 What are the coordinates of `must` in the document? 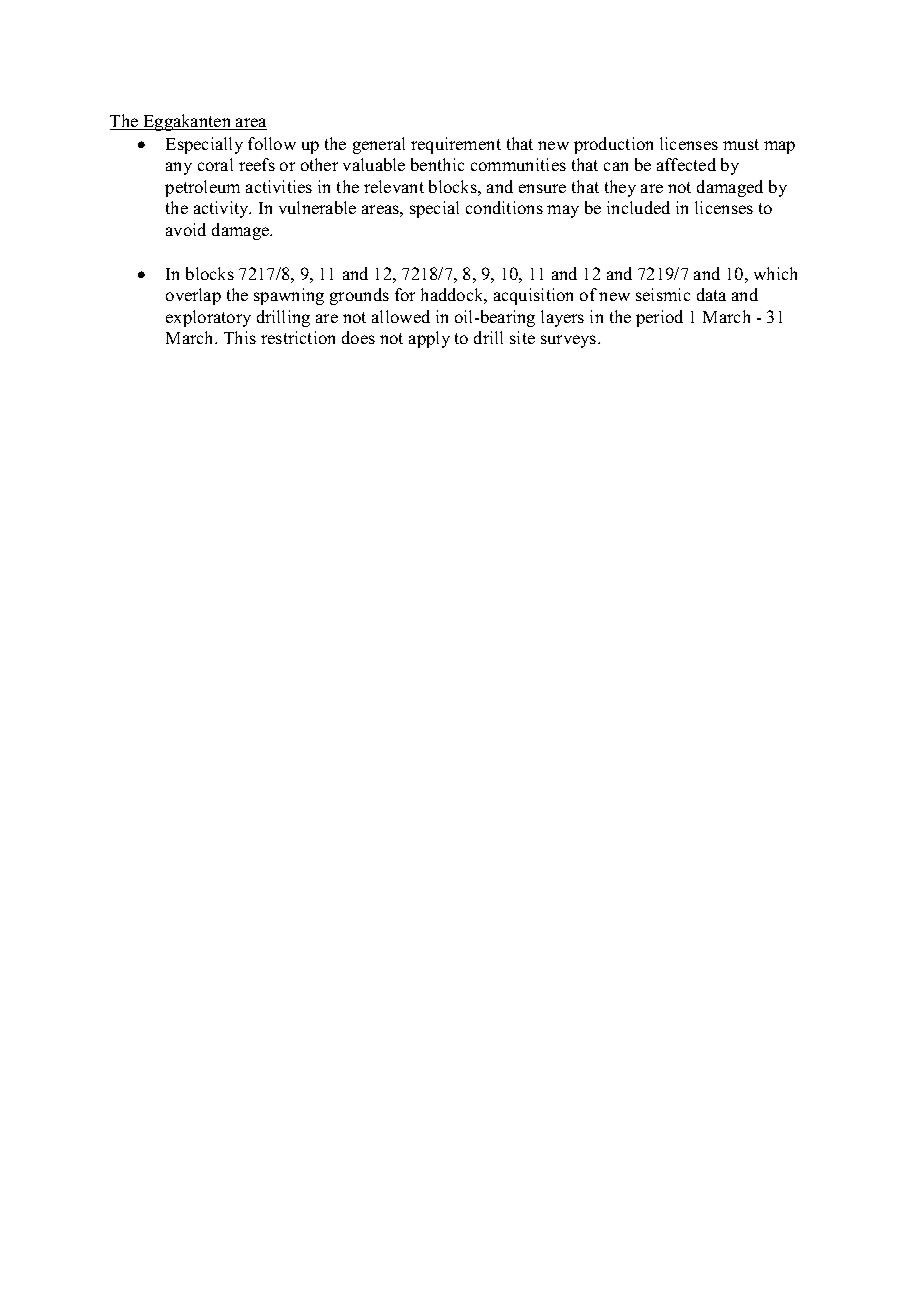 It's located at (741, 144).
